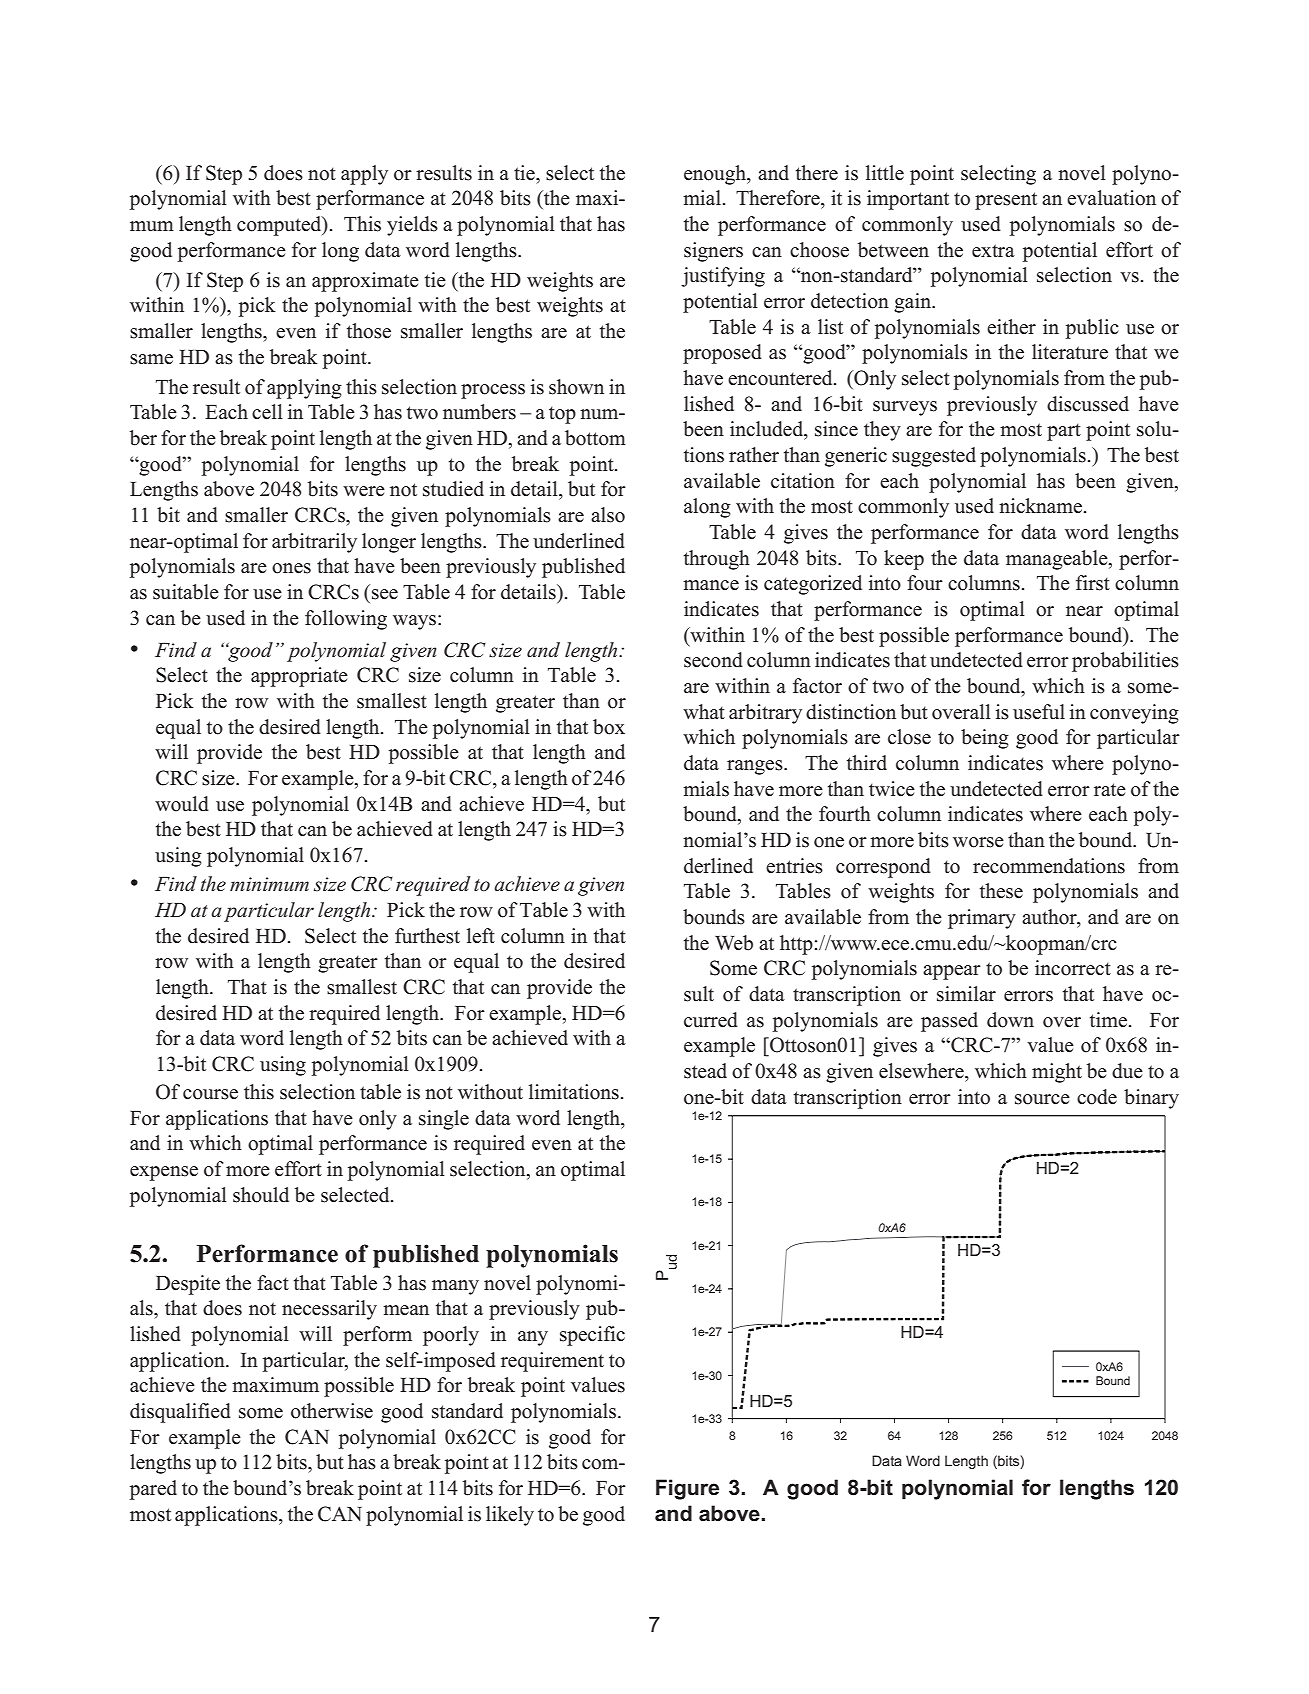  Describe the element at coordinates (365, 282) in the page. I see `approximate` at that location.
